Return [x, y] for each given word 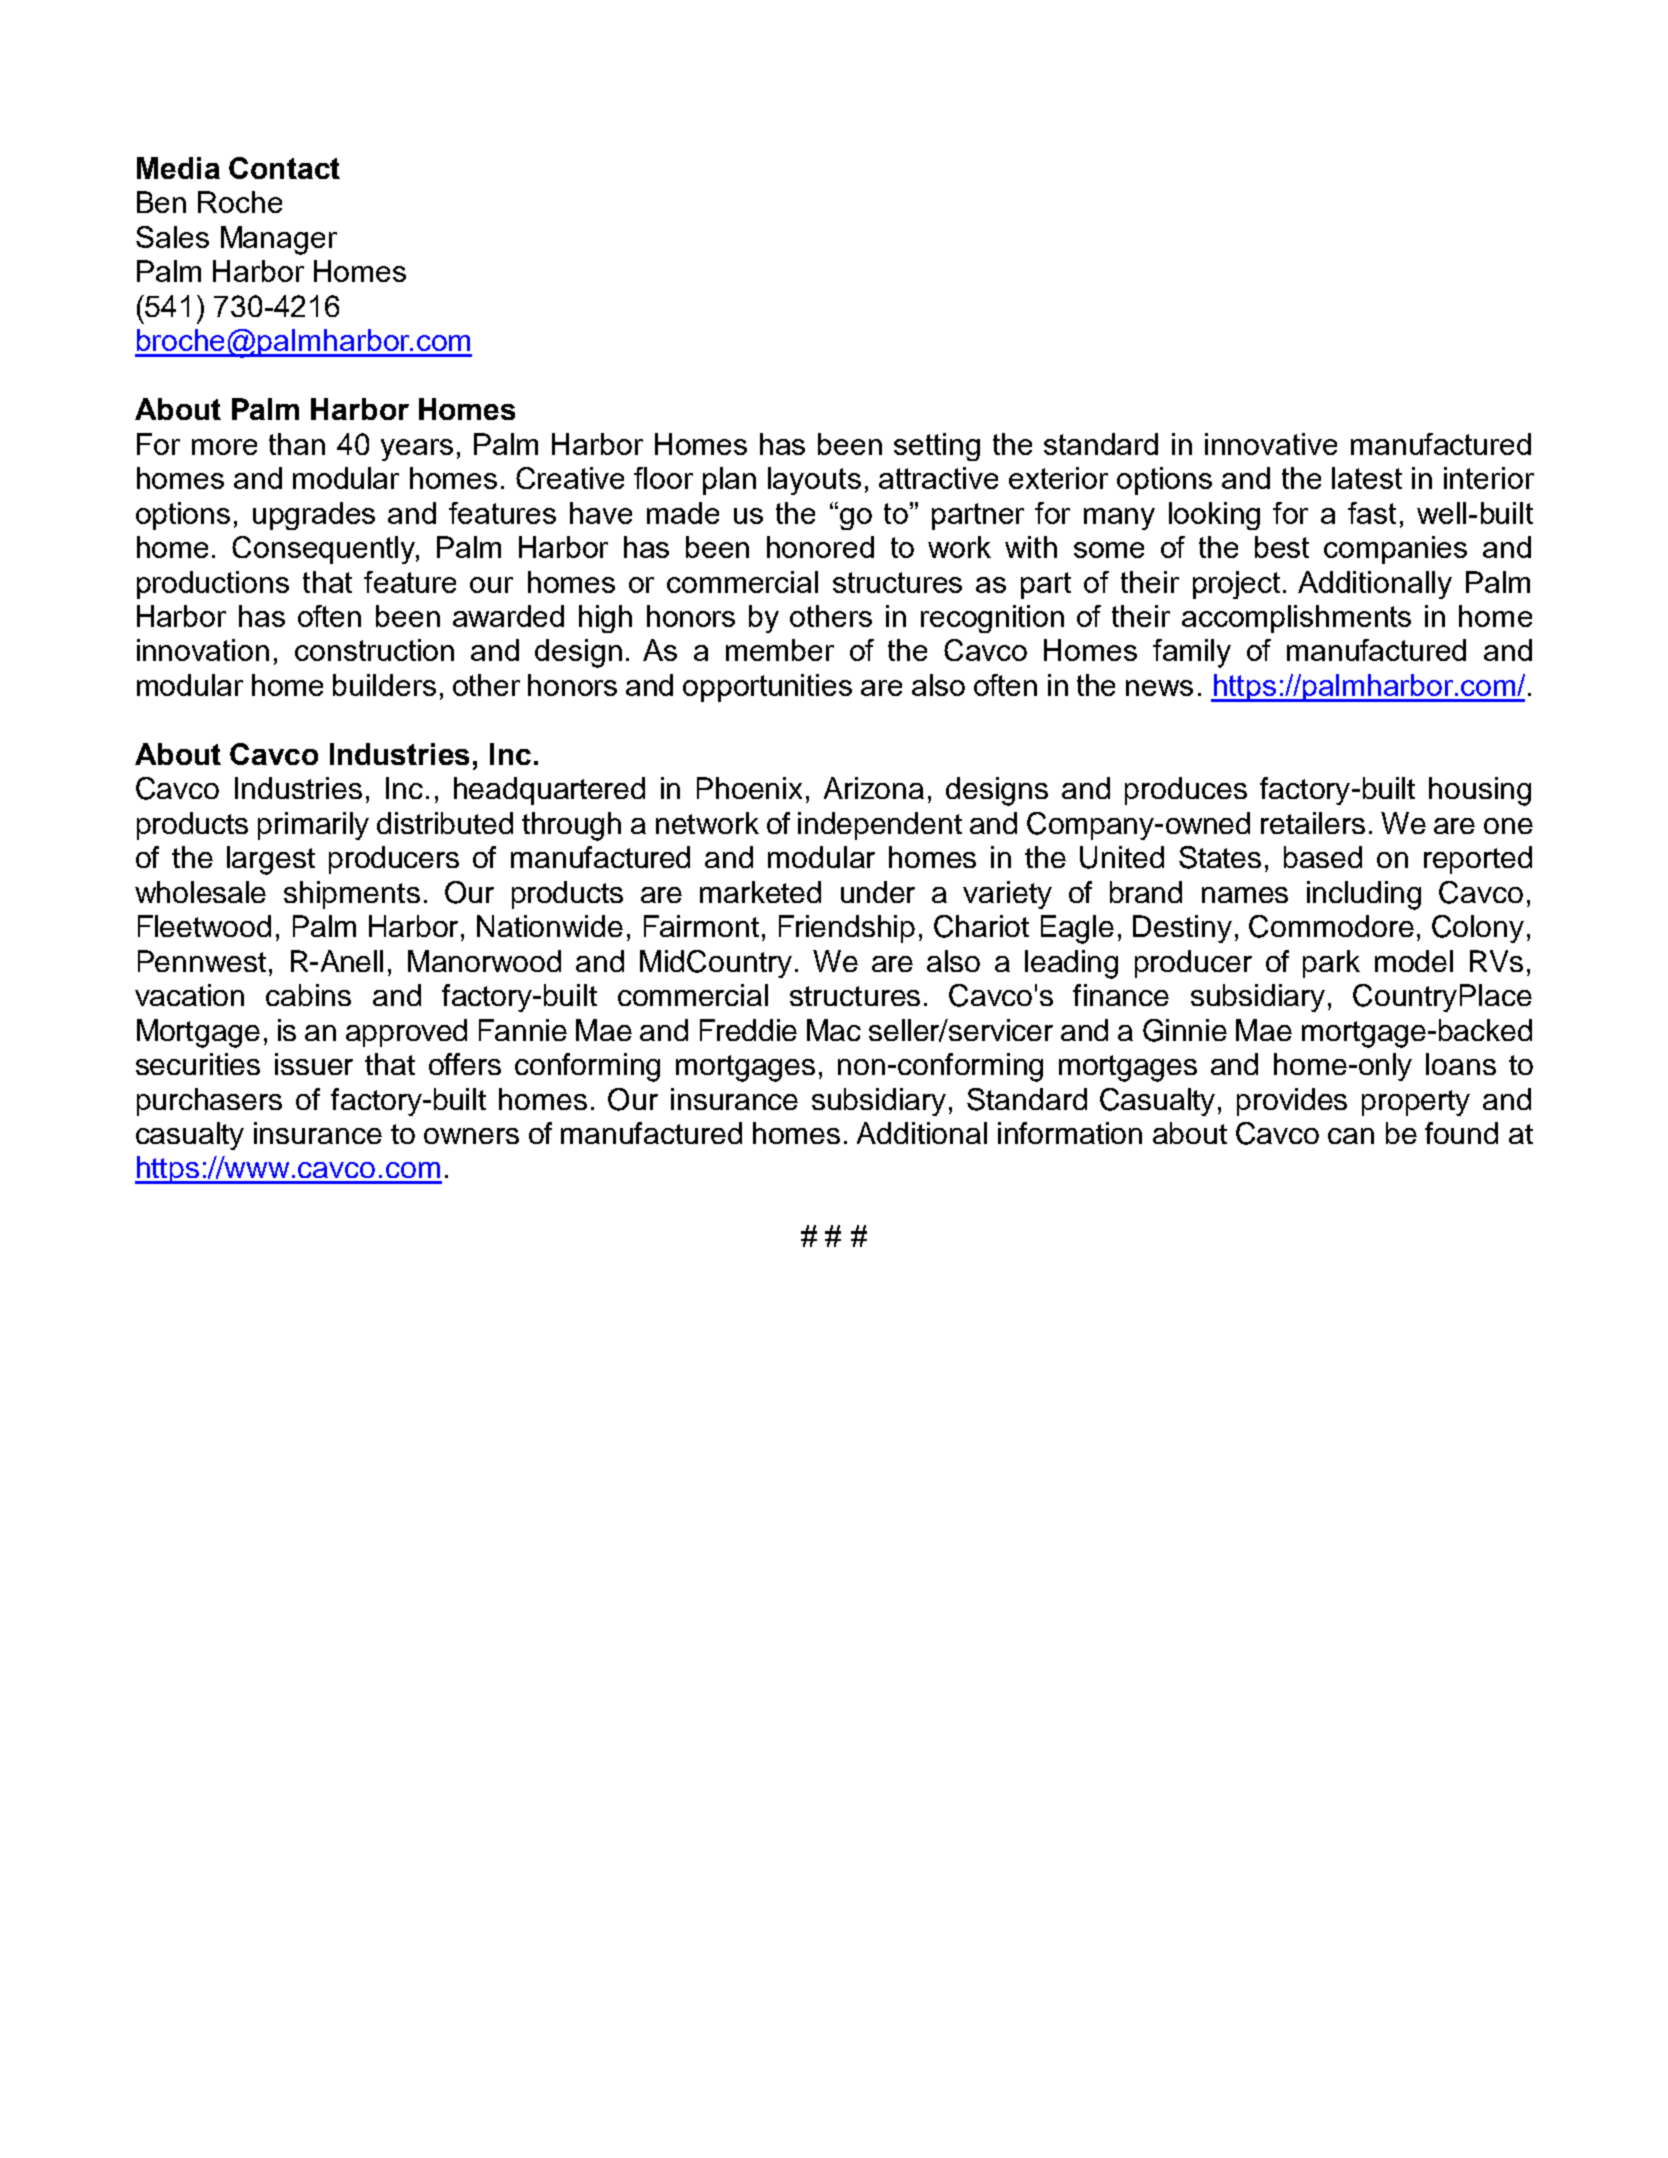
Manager [279, 240]
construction [374, 650]
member [780, 650]
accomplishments [1296, 619]
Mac [834, 1030]
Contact [284, 168]
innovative [1271, 444]
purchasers [209, 1102]
